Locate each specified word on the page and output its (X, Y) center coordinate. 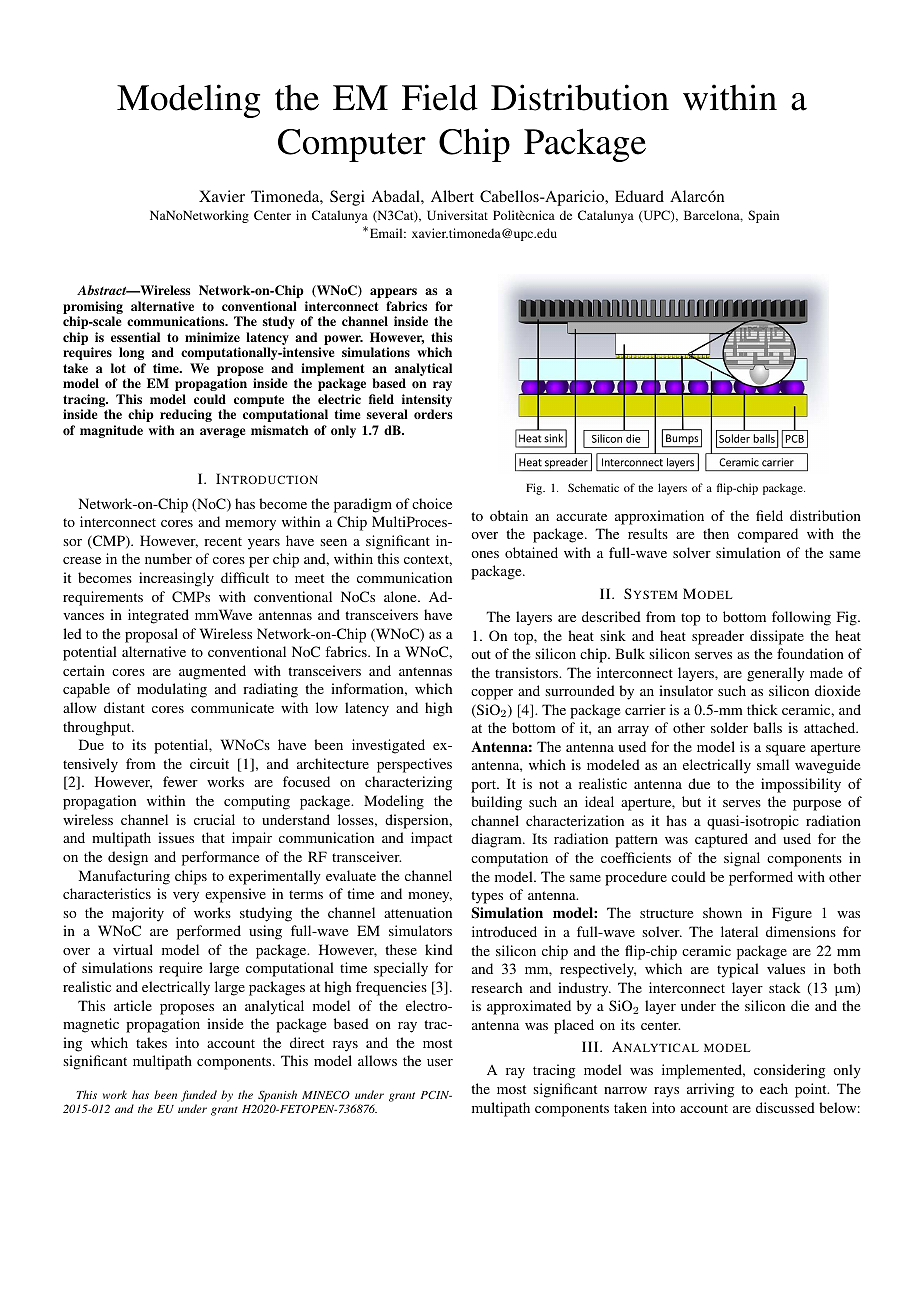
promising (93, 309)
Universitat (457, 215)
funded (199, 1096)
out (481, 654)
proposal (151, 635)
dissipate (777, 637)
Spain (763, 216)
